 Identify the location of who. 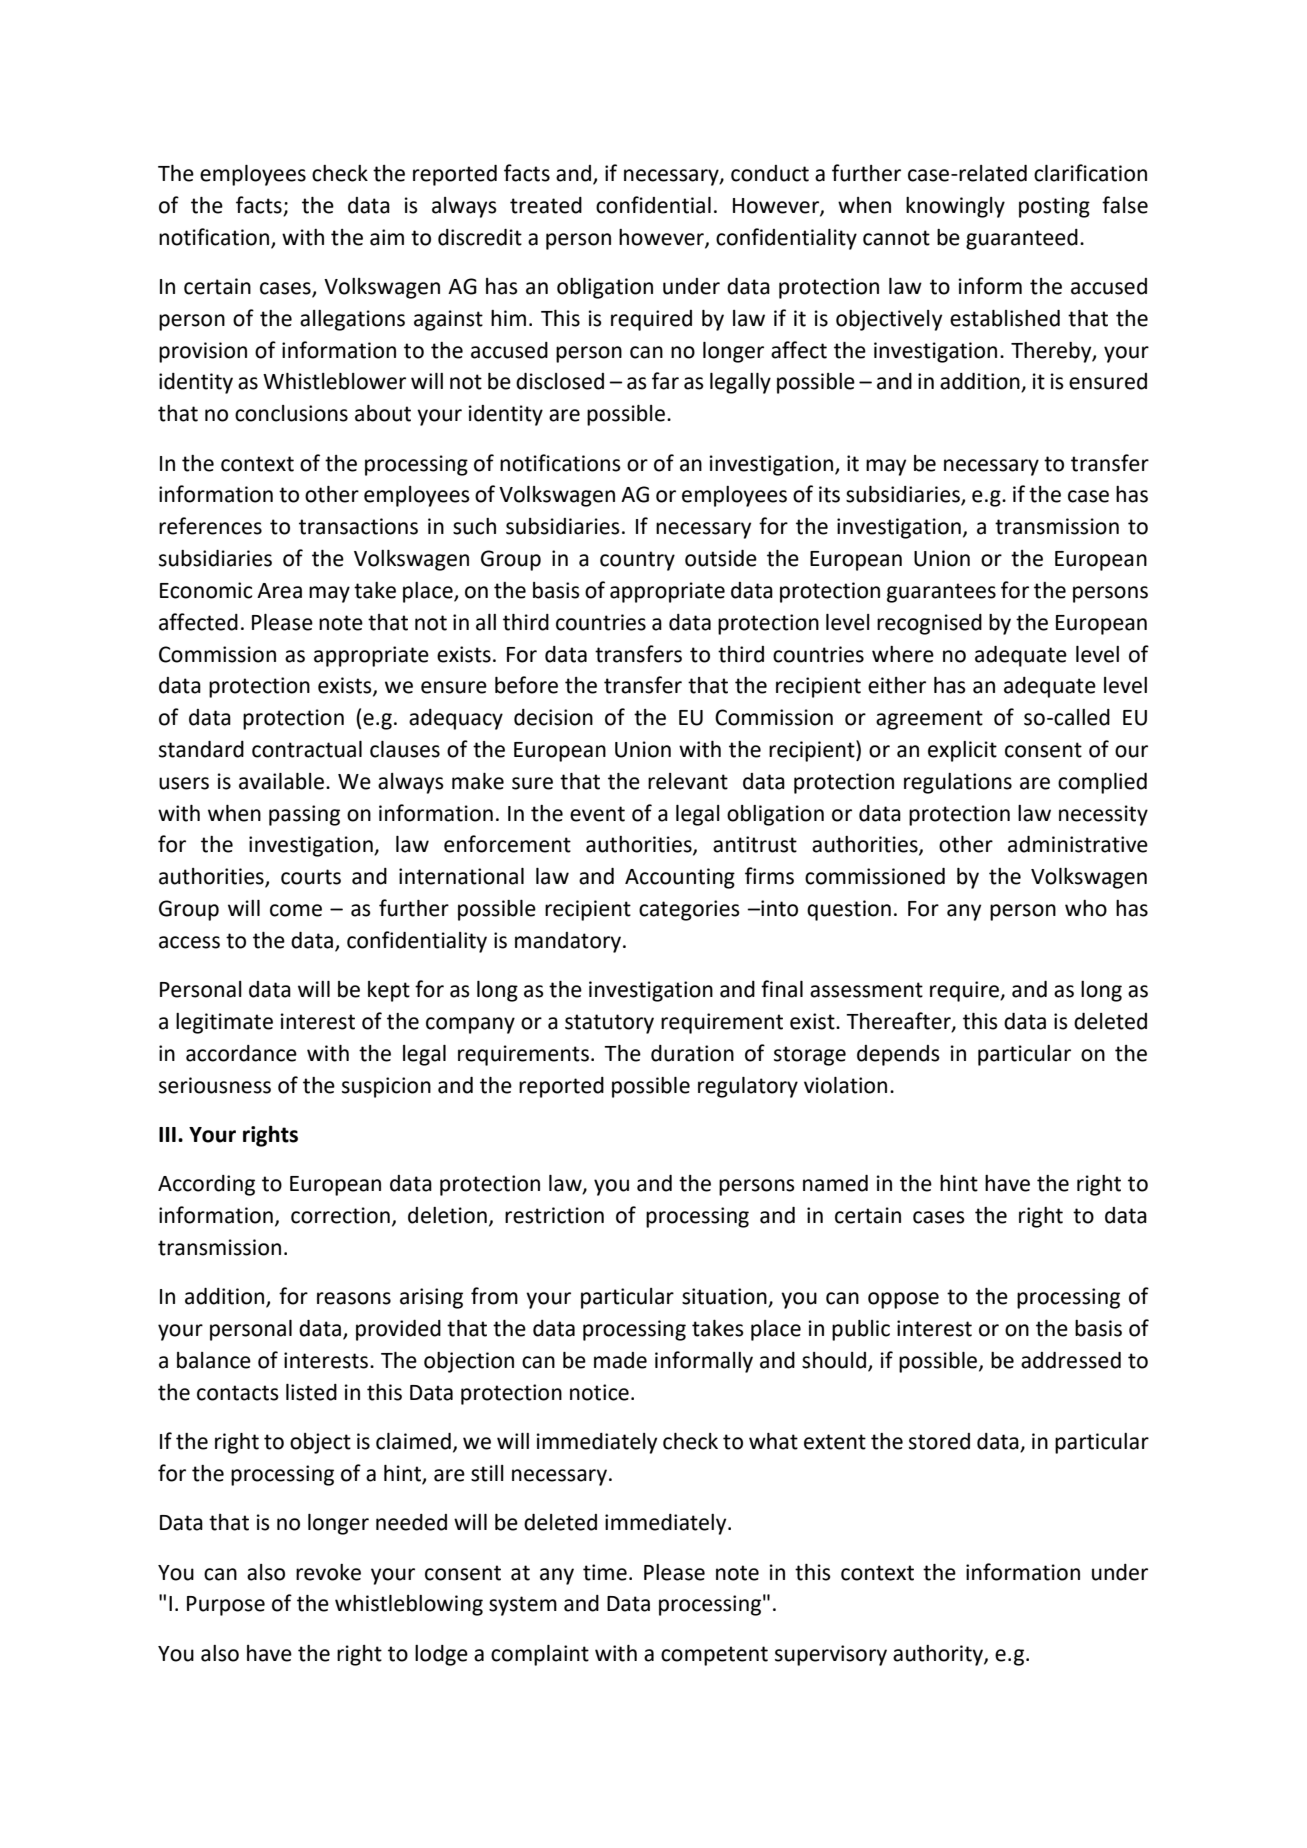
(1086, 908).
